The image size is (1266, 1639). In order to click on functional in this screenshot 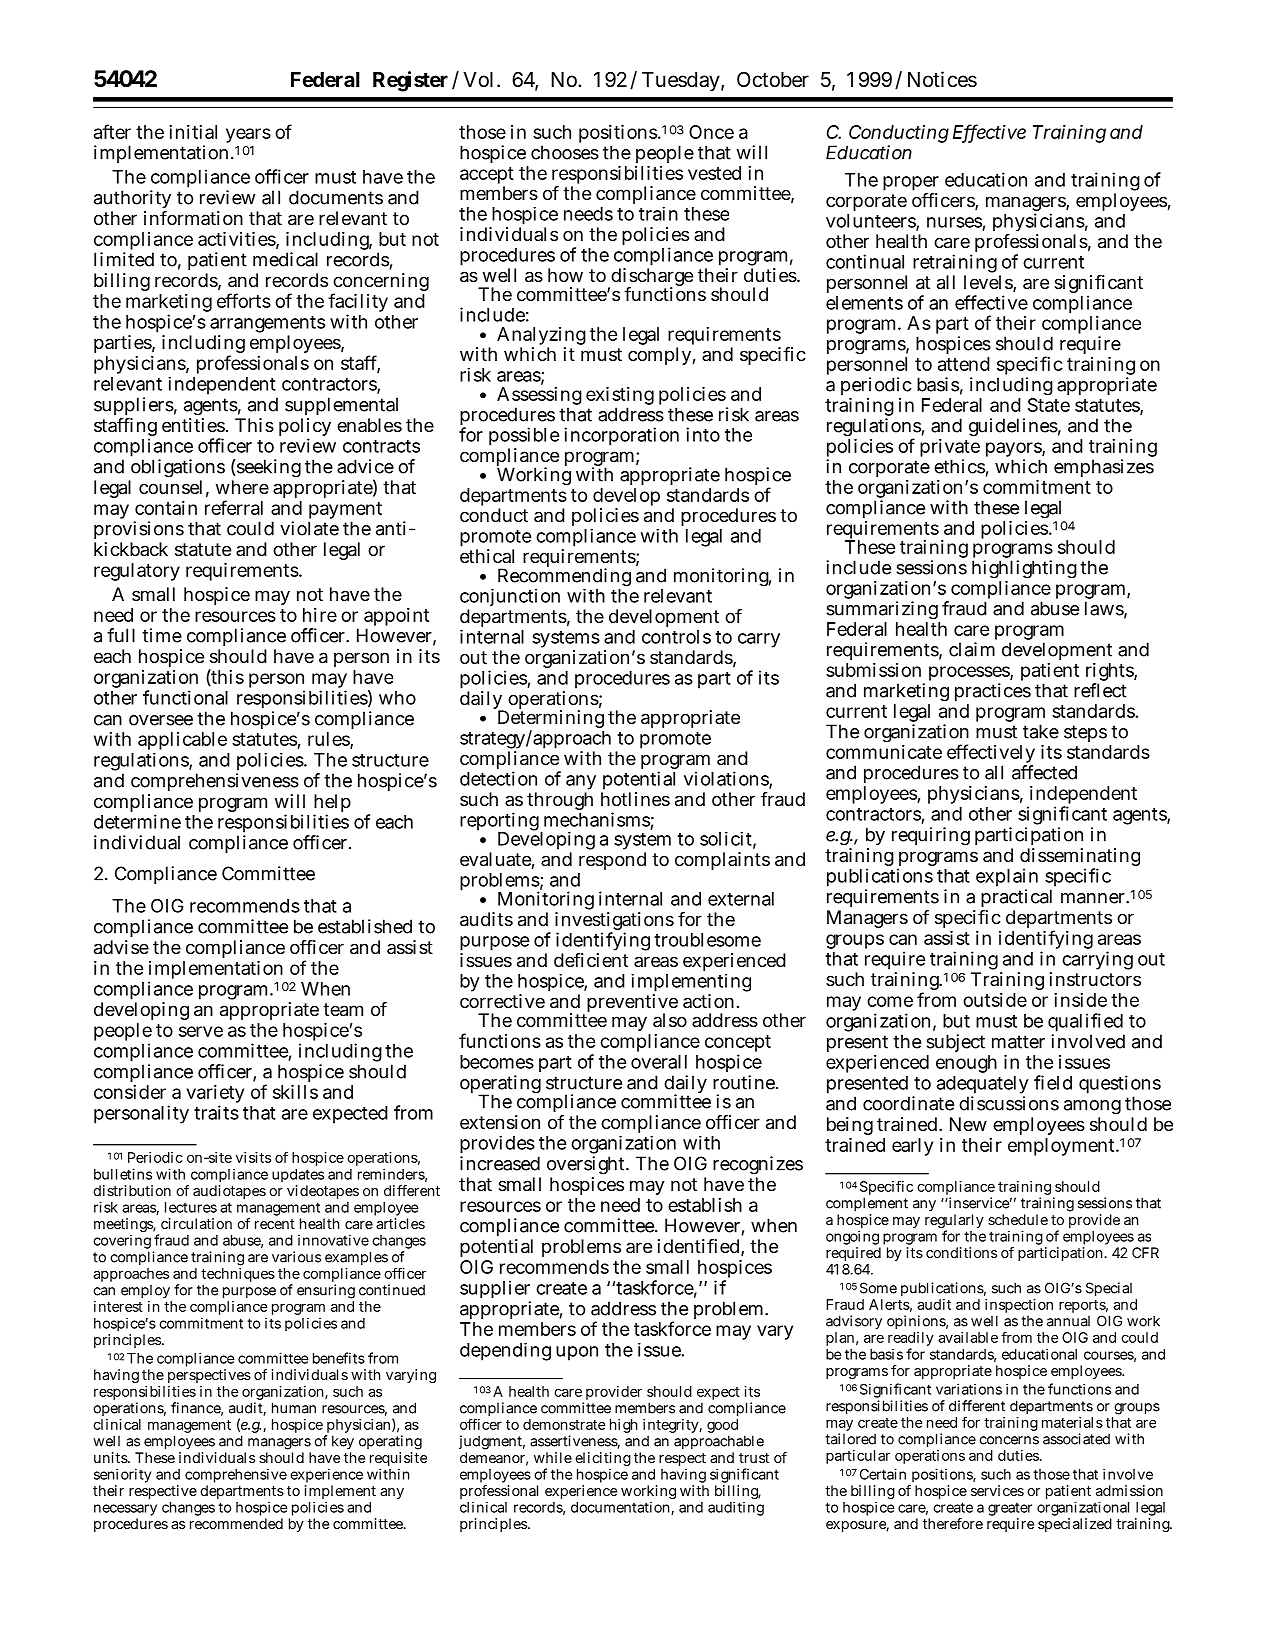, I will do `click(185, 697)`.
